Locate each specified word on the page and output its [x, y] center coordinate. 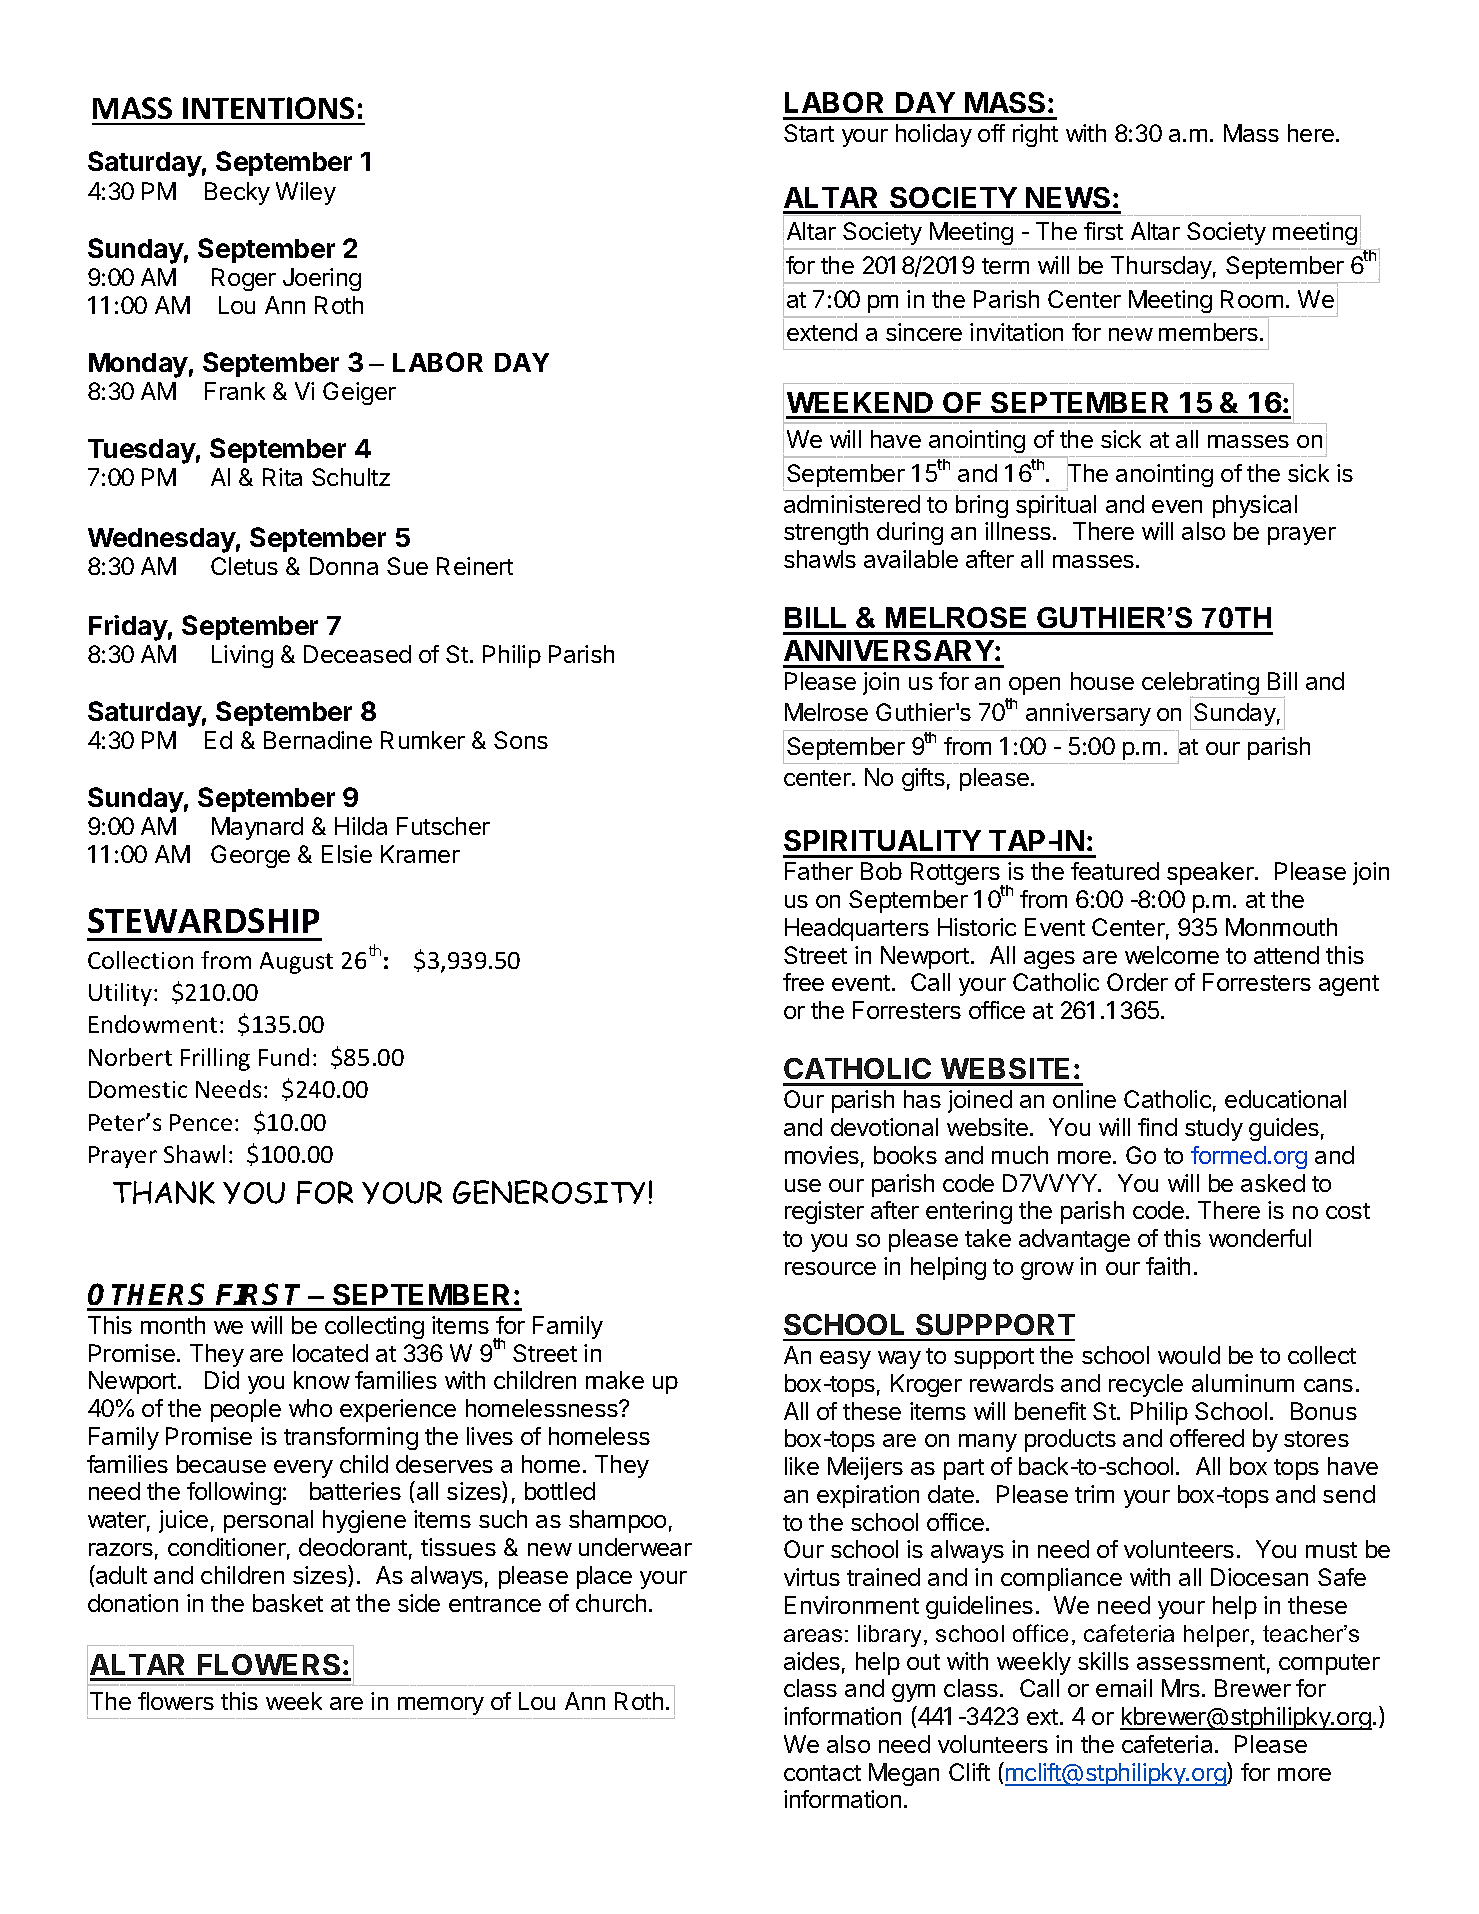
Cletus [244, 566]
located [330, 1353]
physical [1255, 506]
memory [441, 1706]
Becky [237, 193]
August [296, 963]
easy [845, 1360]
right [1035, 135]
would [1189, 1355]
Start [809, 133]
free [803, 982]
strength [826, 533]
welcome [1172, 955]
